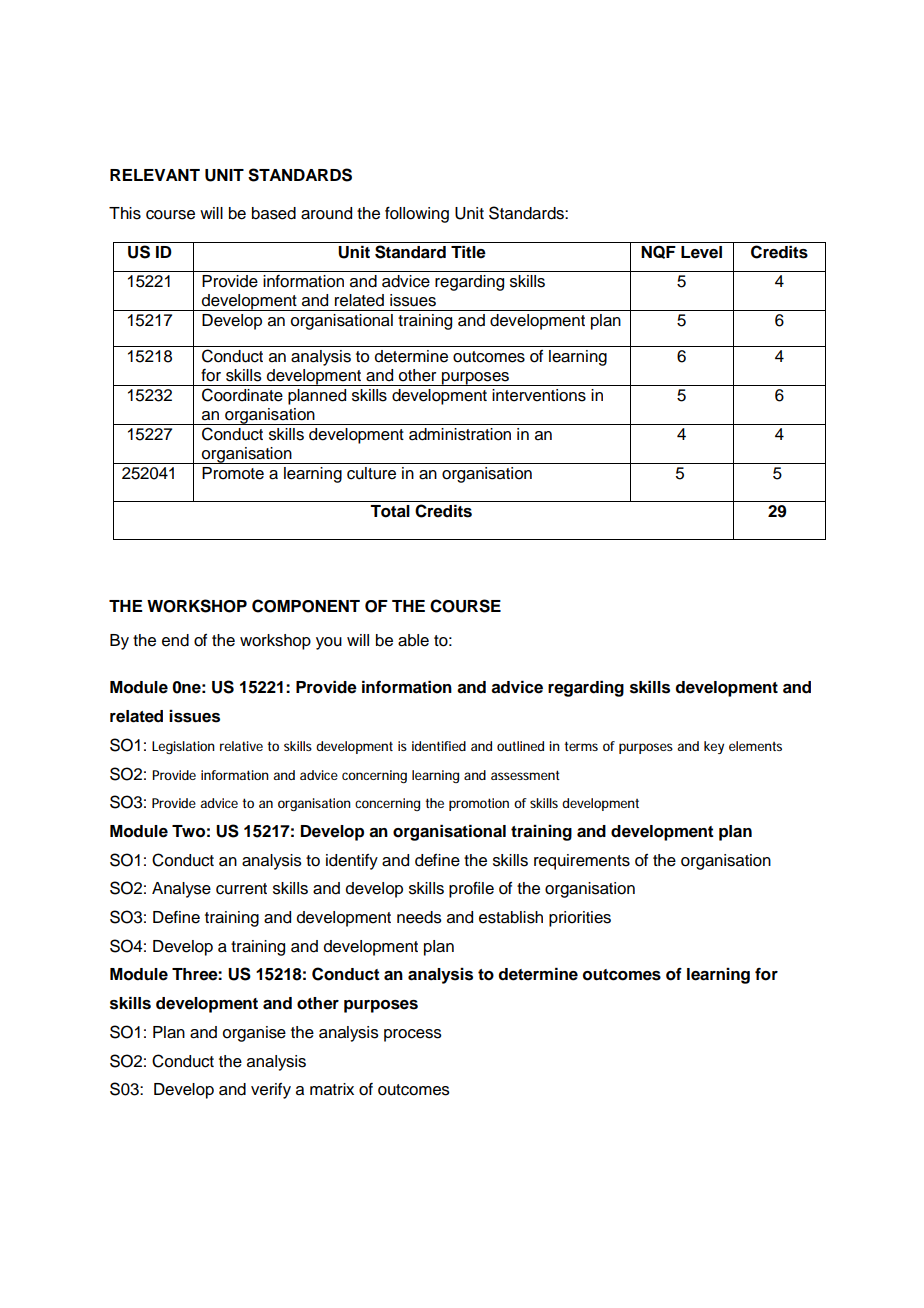  What do you see at coordinates (582, 862) in the screenshot?
I see `requirements` at bounding box center [582, 862].
